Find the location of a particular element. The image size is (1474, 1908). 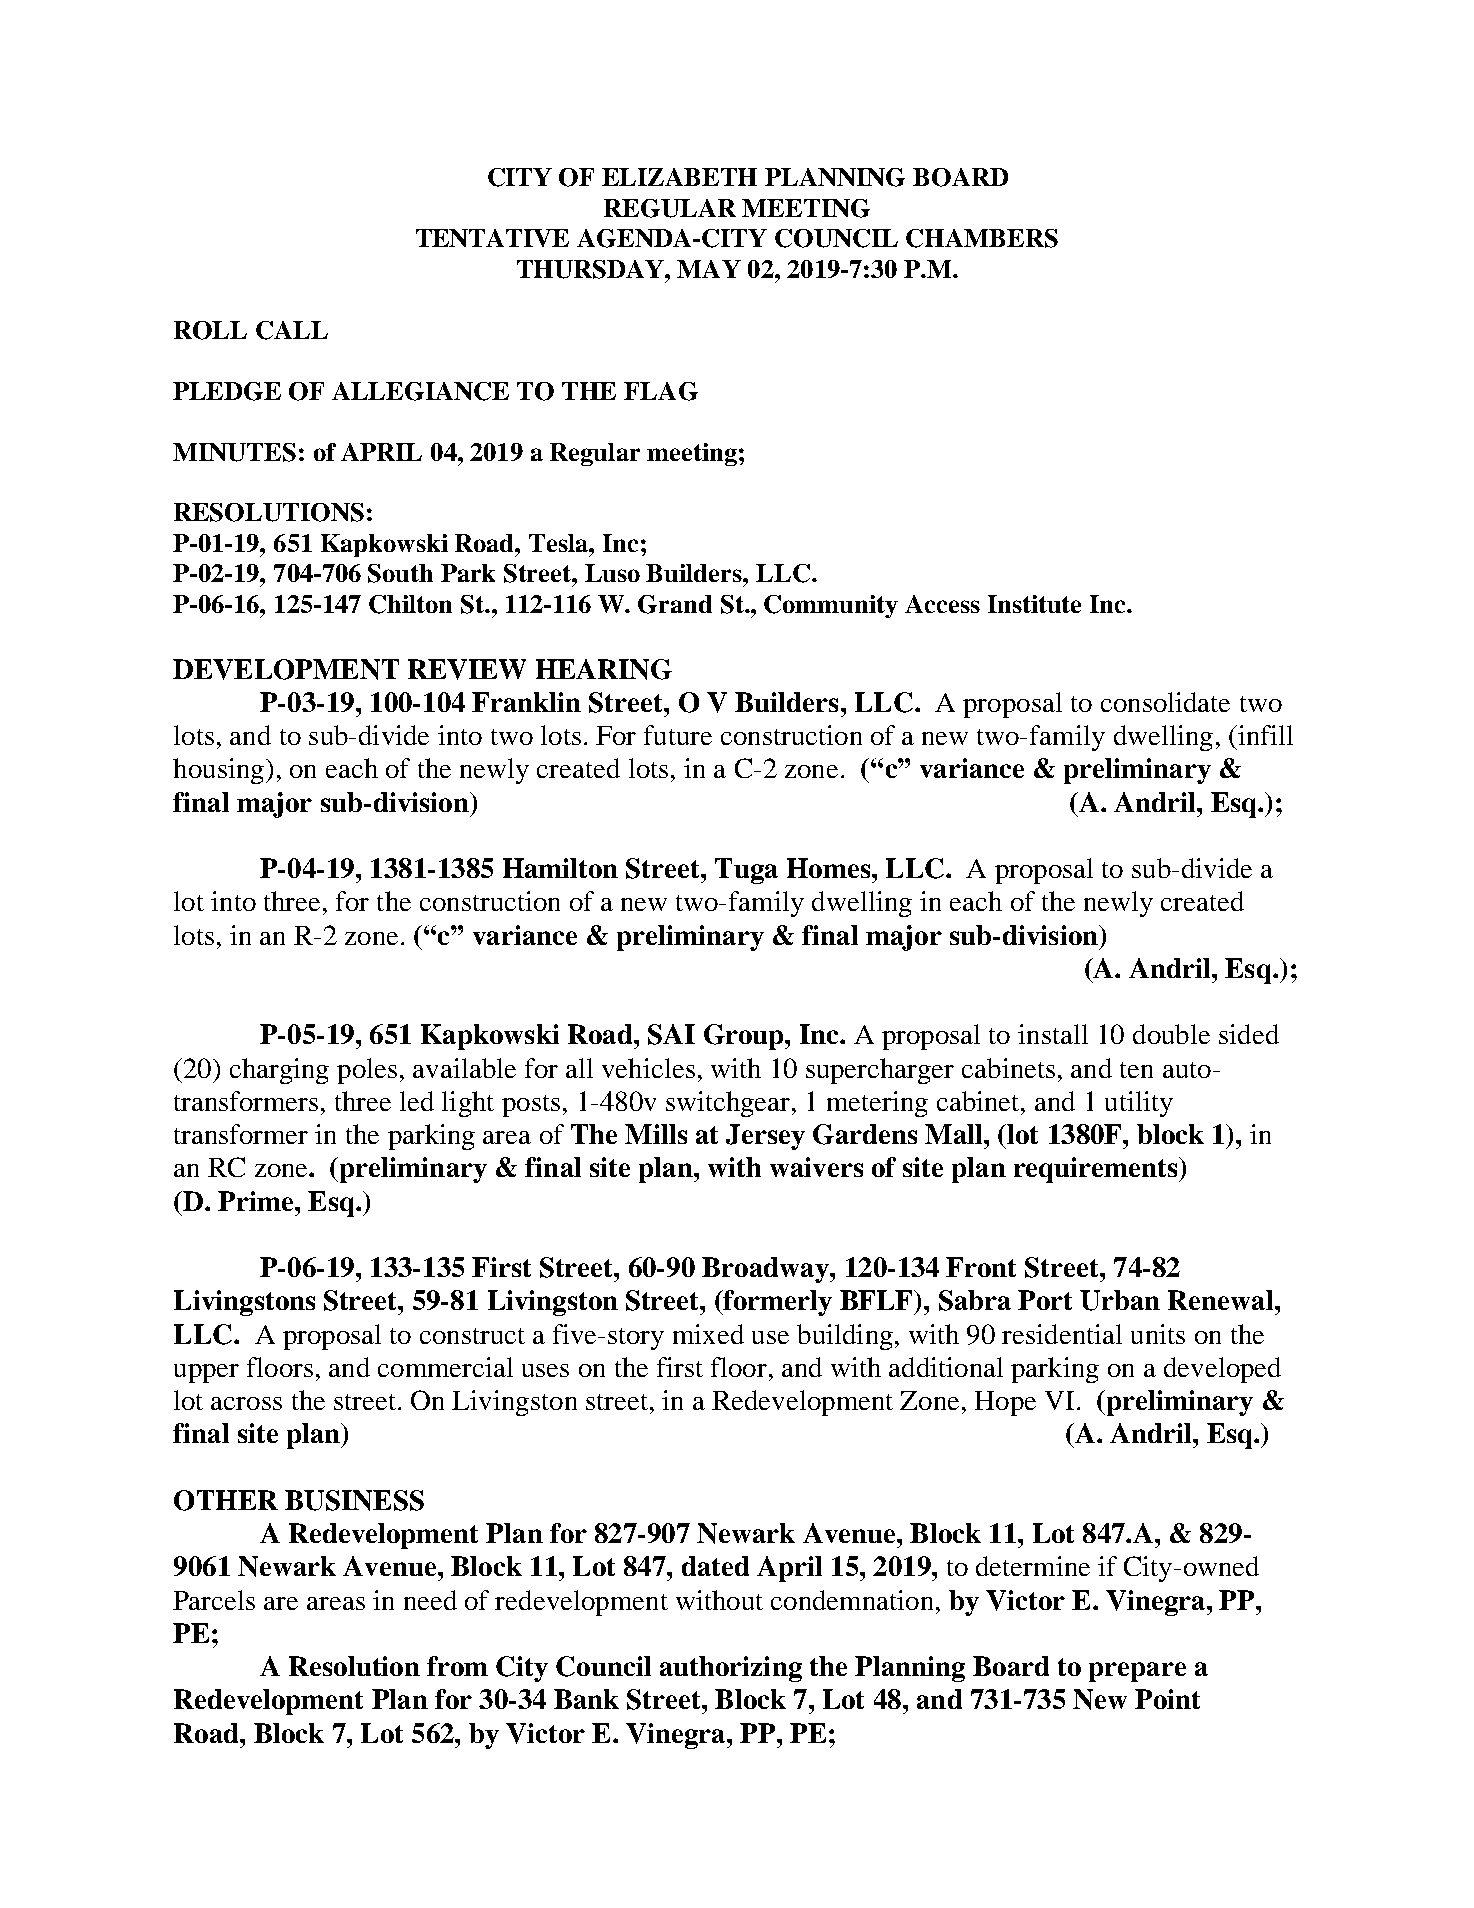

MAY is located at coordinates (709, 269).
